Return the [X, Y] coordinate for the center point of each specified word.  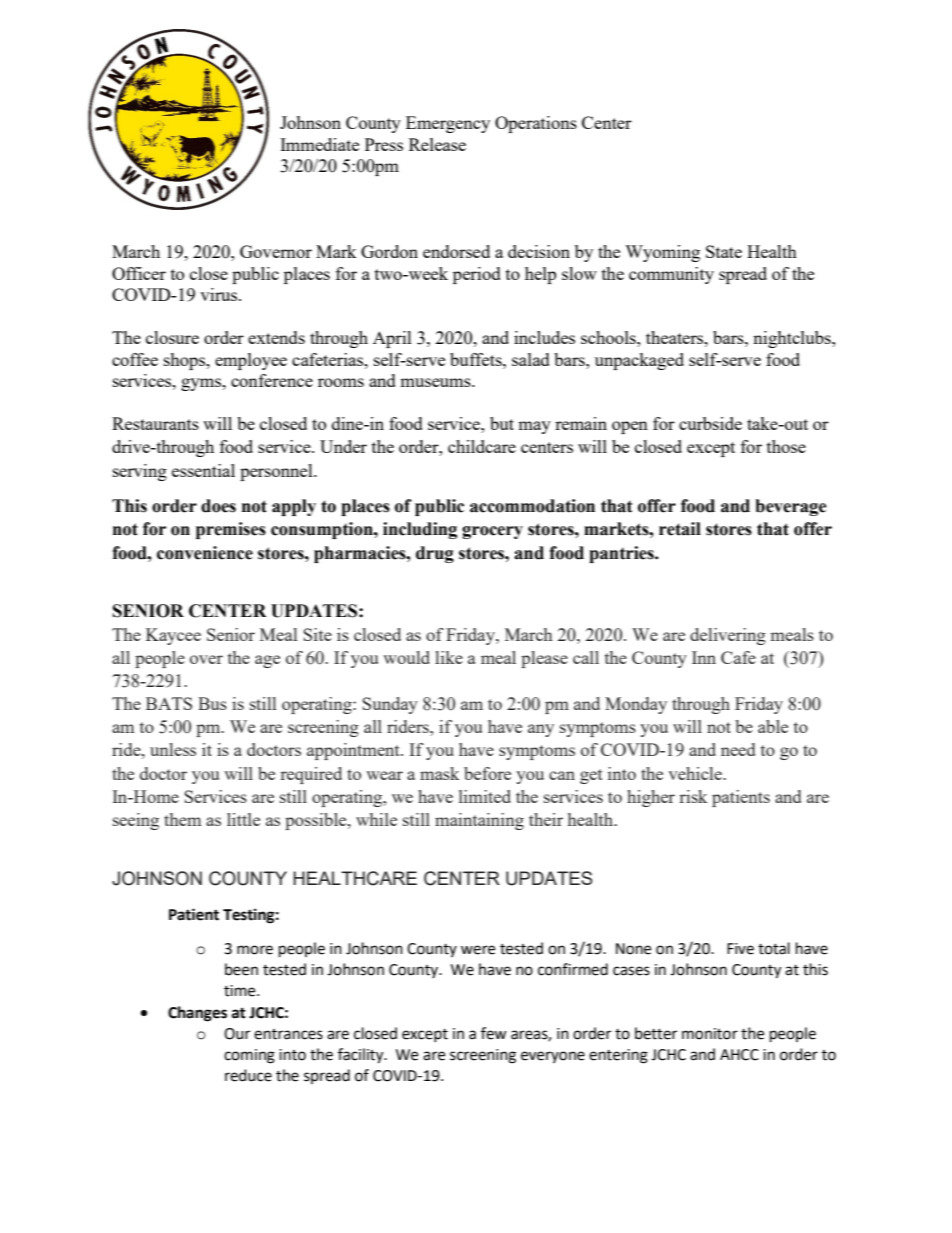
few [494, 1033]
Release [437, 144]
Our [237, 1034]
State [724, 251]
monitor [710, 1034]
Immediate [319, 144]
